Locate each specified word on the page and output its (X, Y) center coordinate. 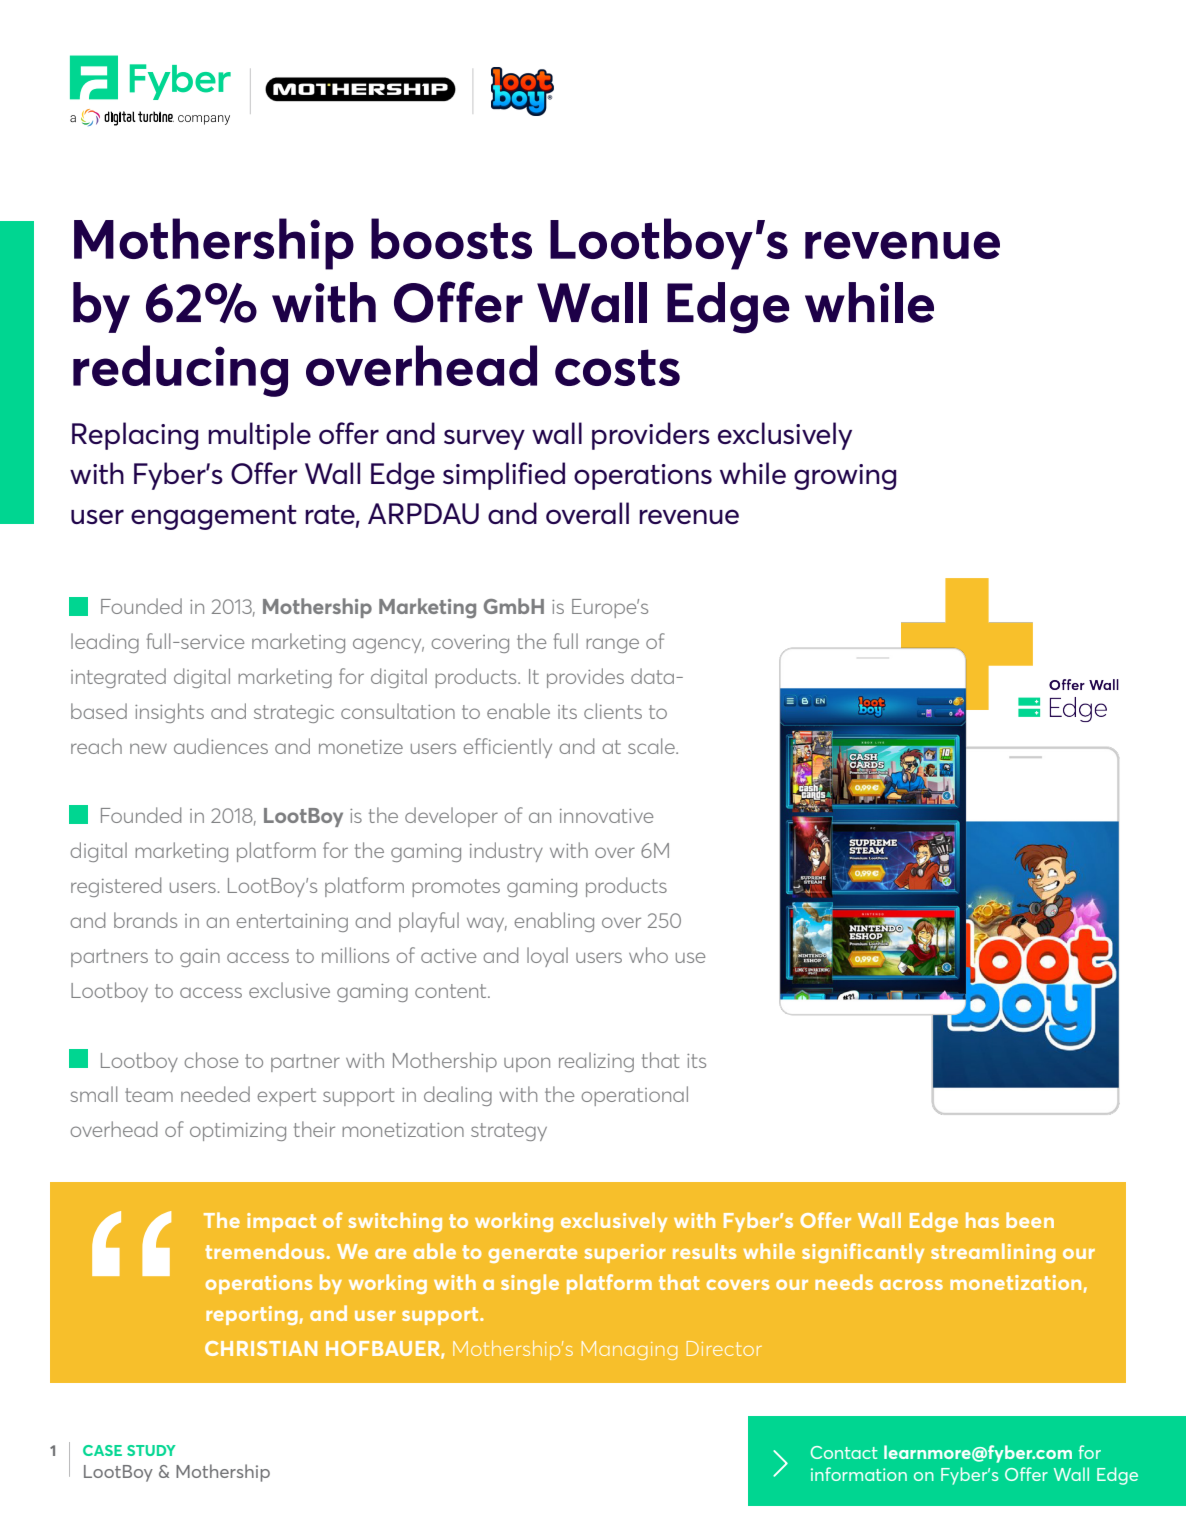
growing (845, 477)
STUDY (151, 1450)
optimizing (238, 1132)
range (612, 645)
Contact (844, 1452)
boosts (451, 238)
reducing (180, 371)
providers (651, 436)
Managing (629, 1350)
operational (635, 1096)
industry (506, 852)
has (982, 1220)
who (648, 955)
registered (116, 887)
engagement (214, 517)
